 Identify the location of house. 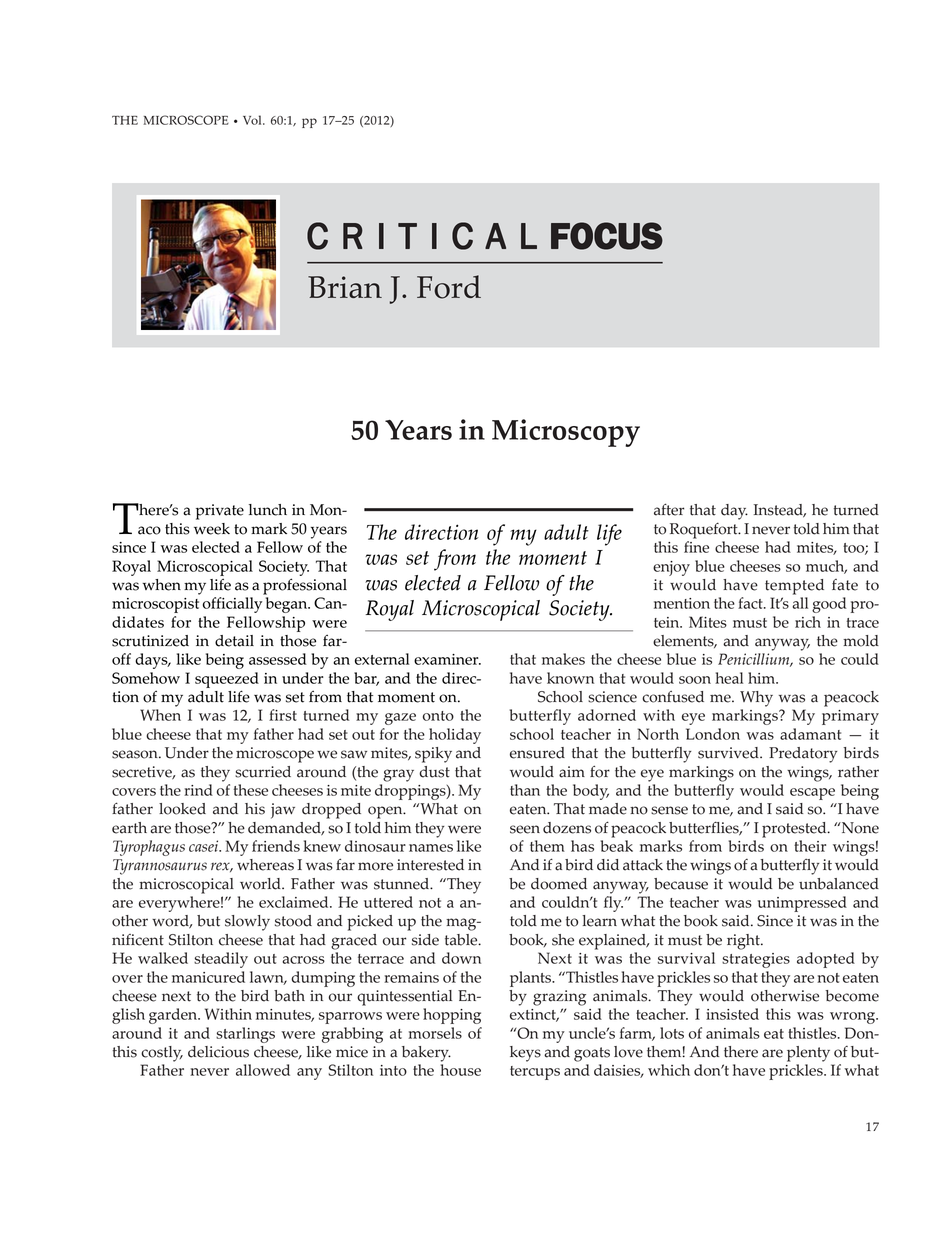
(460, 1070).
